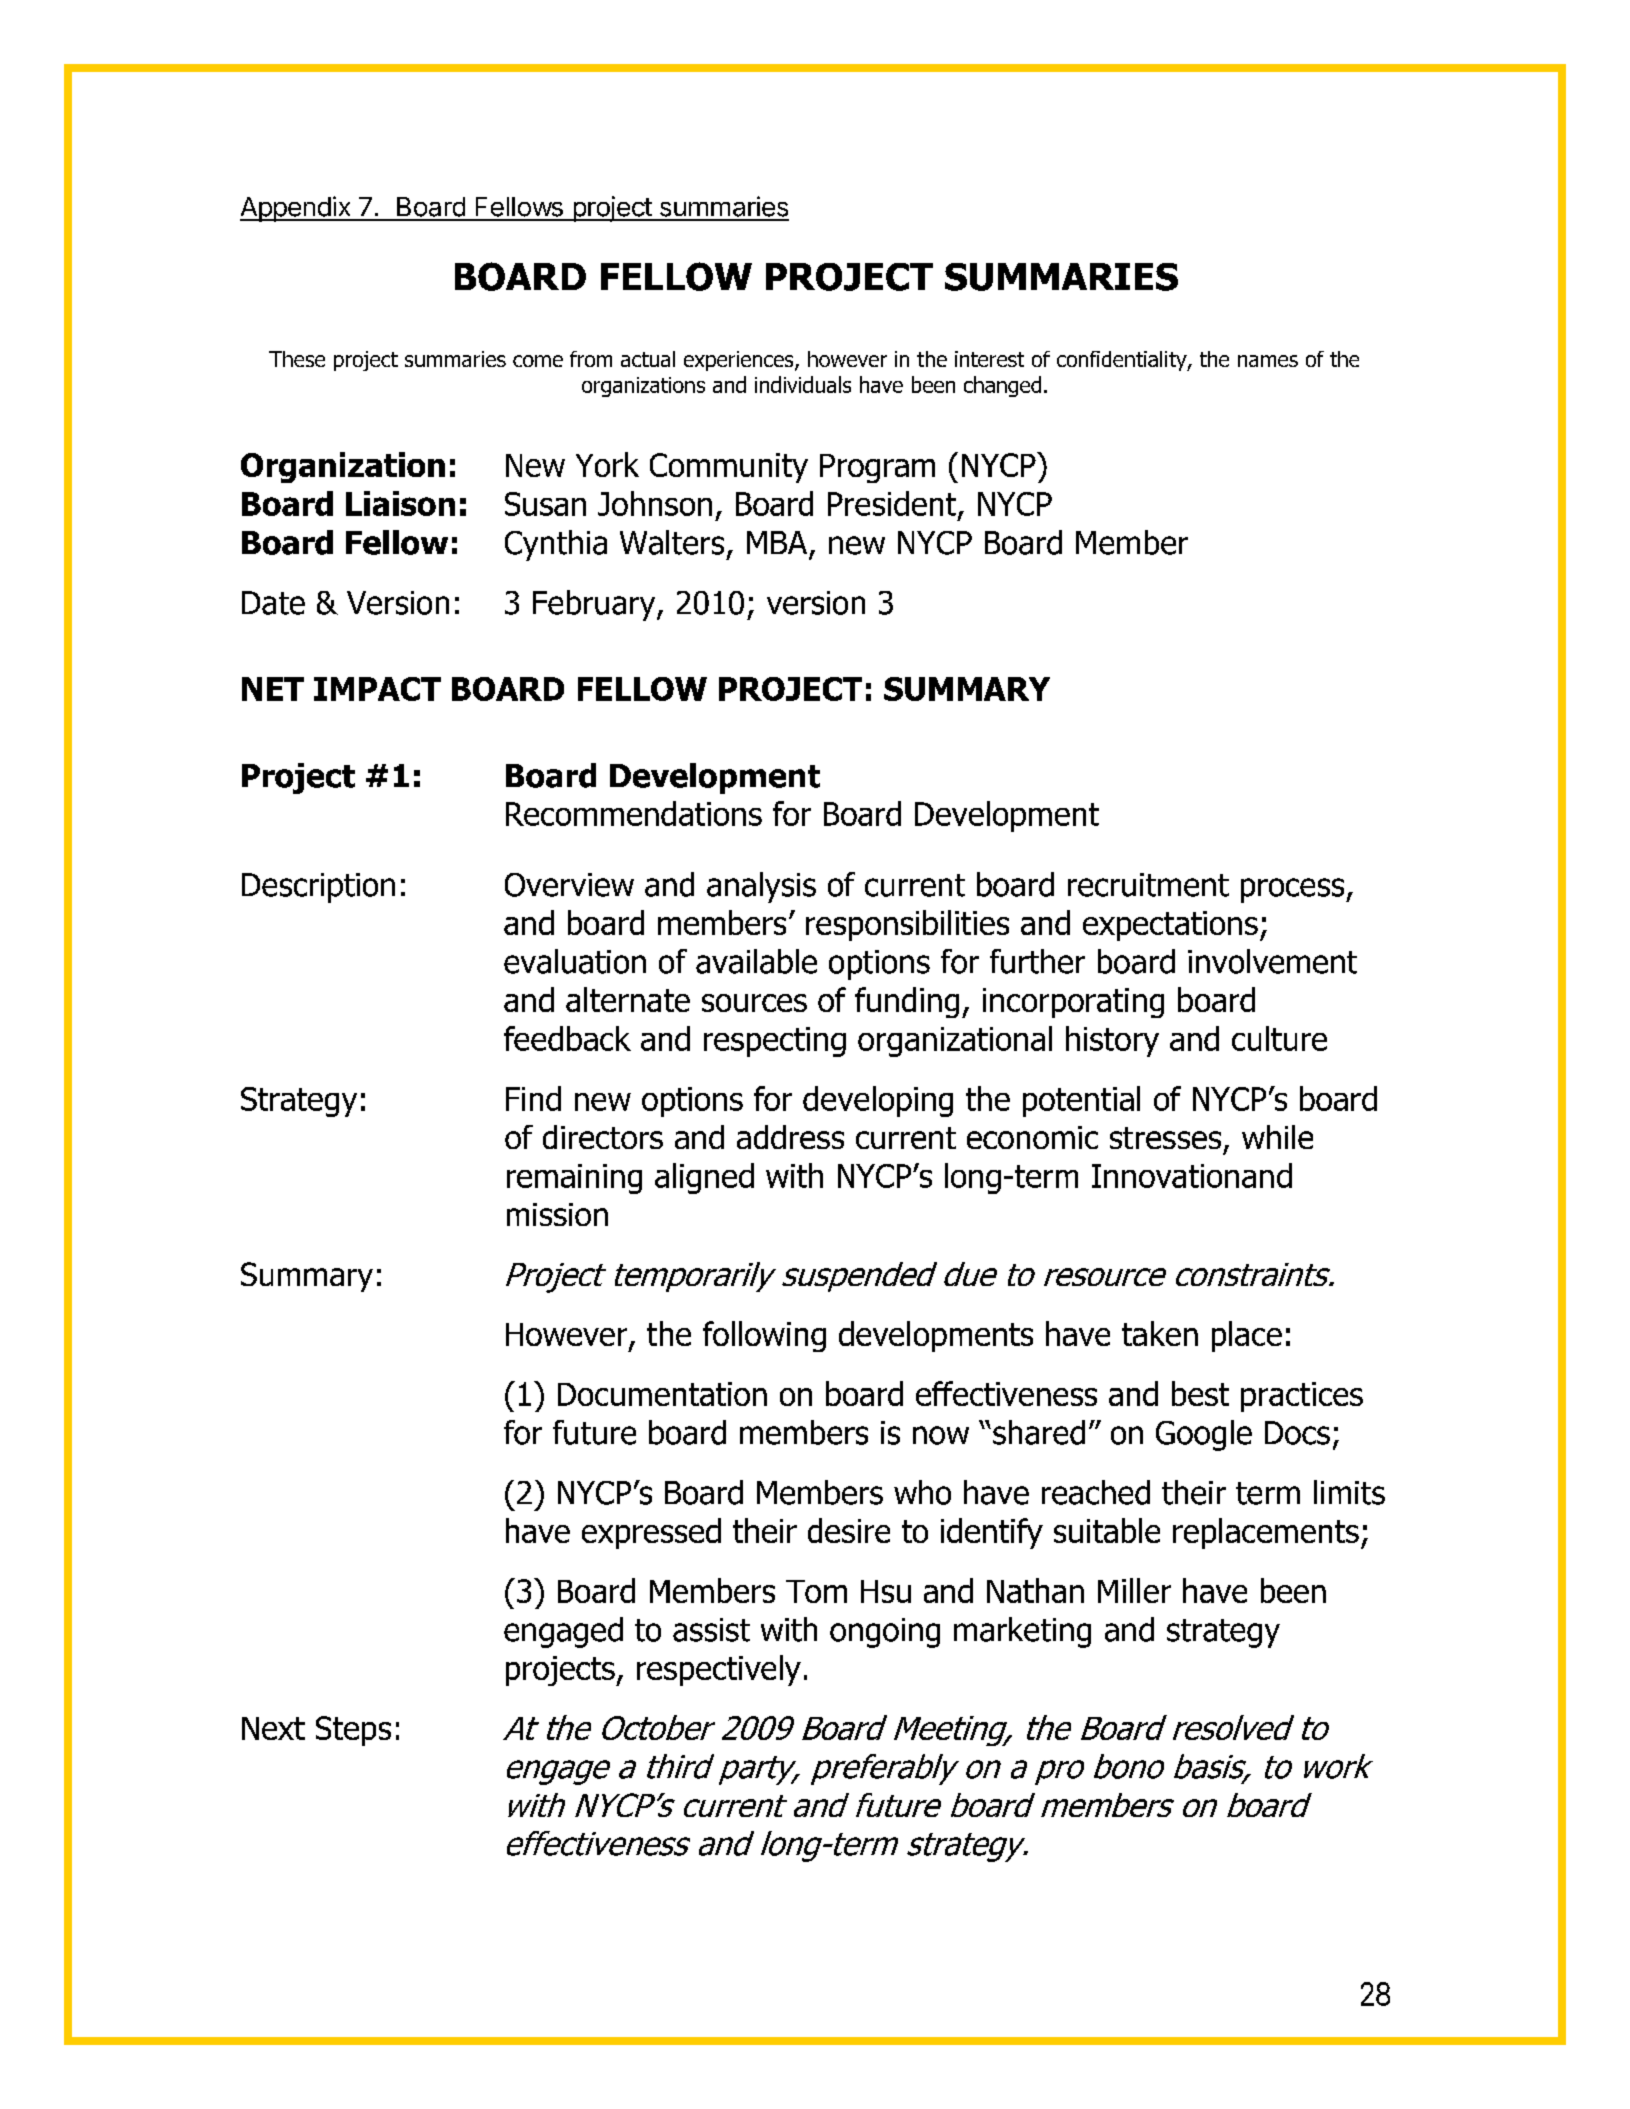  I want to click on MBA, so click(777, 542).
